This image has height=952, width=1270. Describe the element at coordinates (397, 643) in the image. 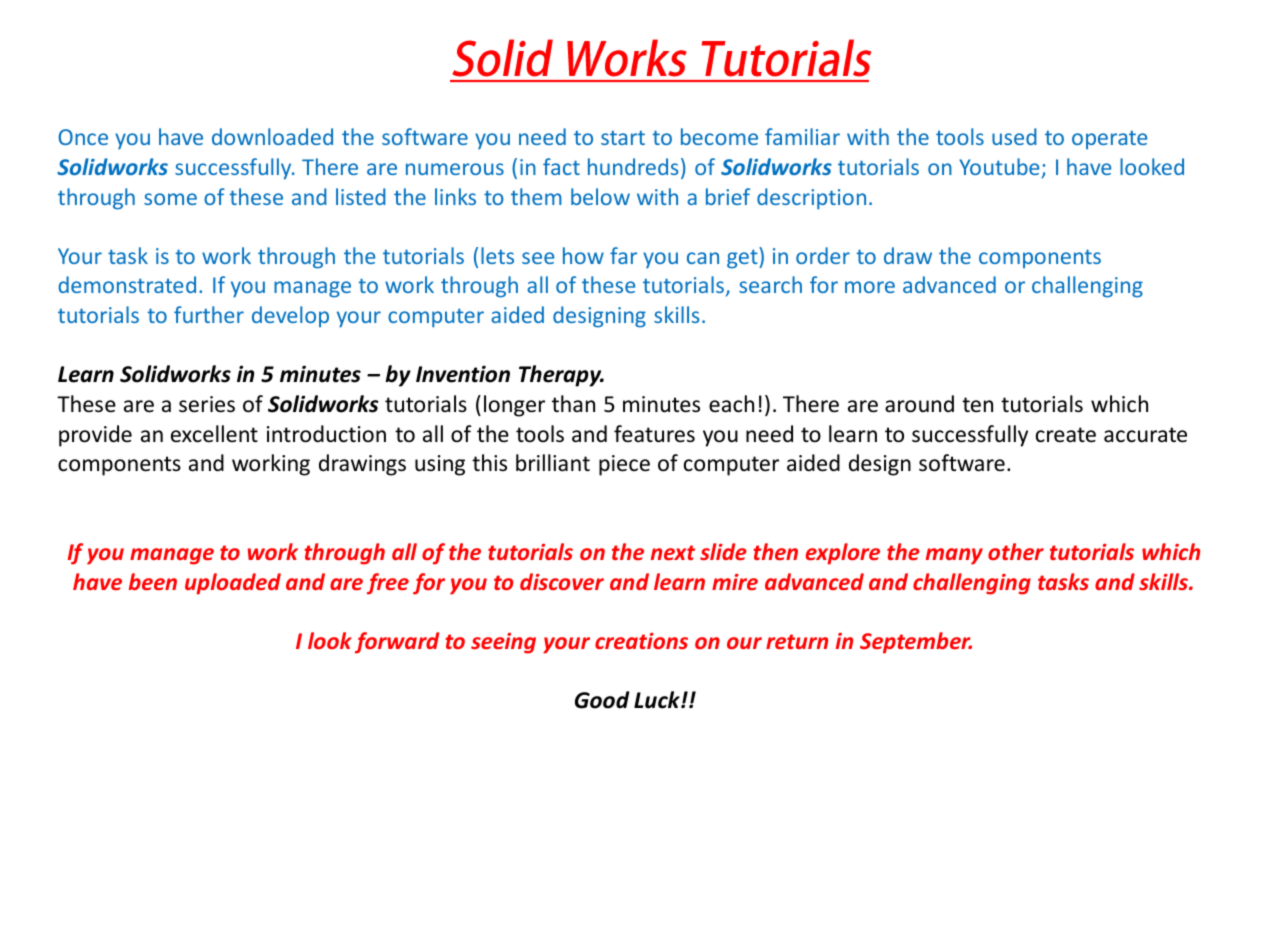

I see `forward` at that location.
